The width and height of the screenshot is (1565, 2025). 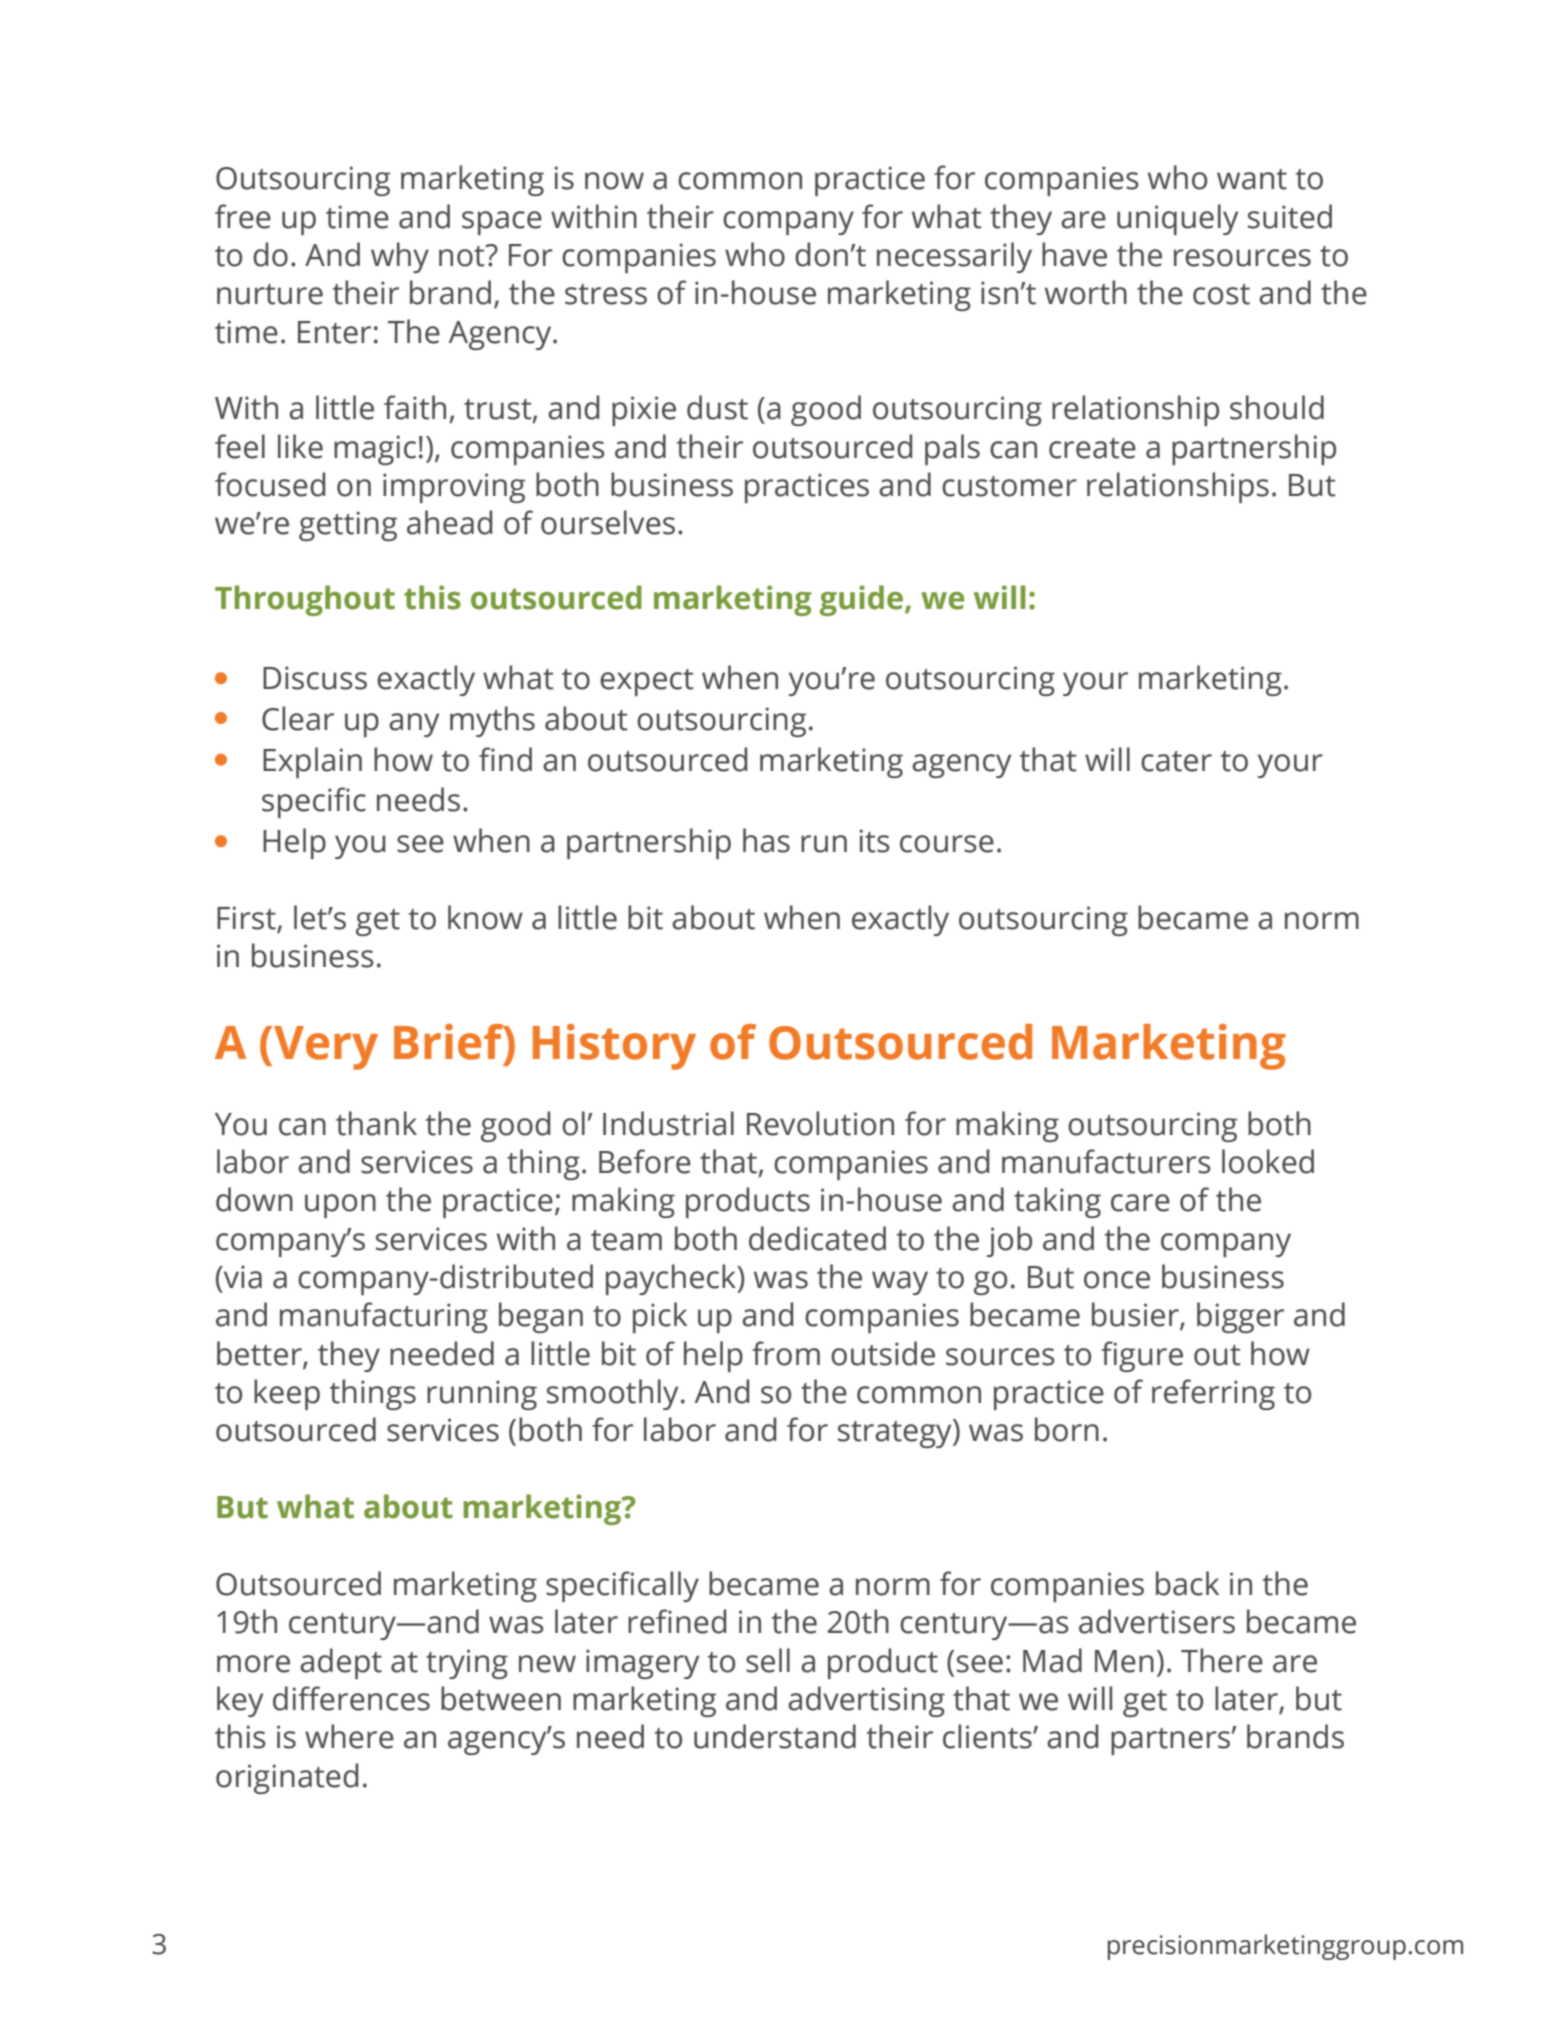 What do you see at coordinates (349, 1736) in the screenshot?
I see `where` at bounding box center [349, 1736].
